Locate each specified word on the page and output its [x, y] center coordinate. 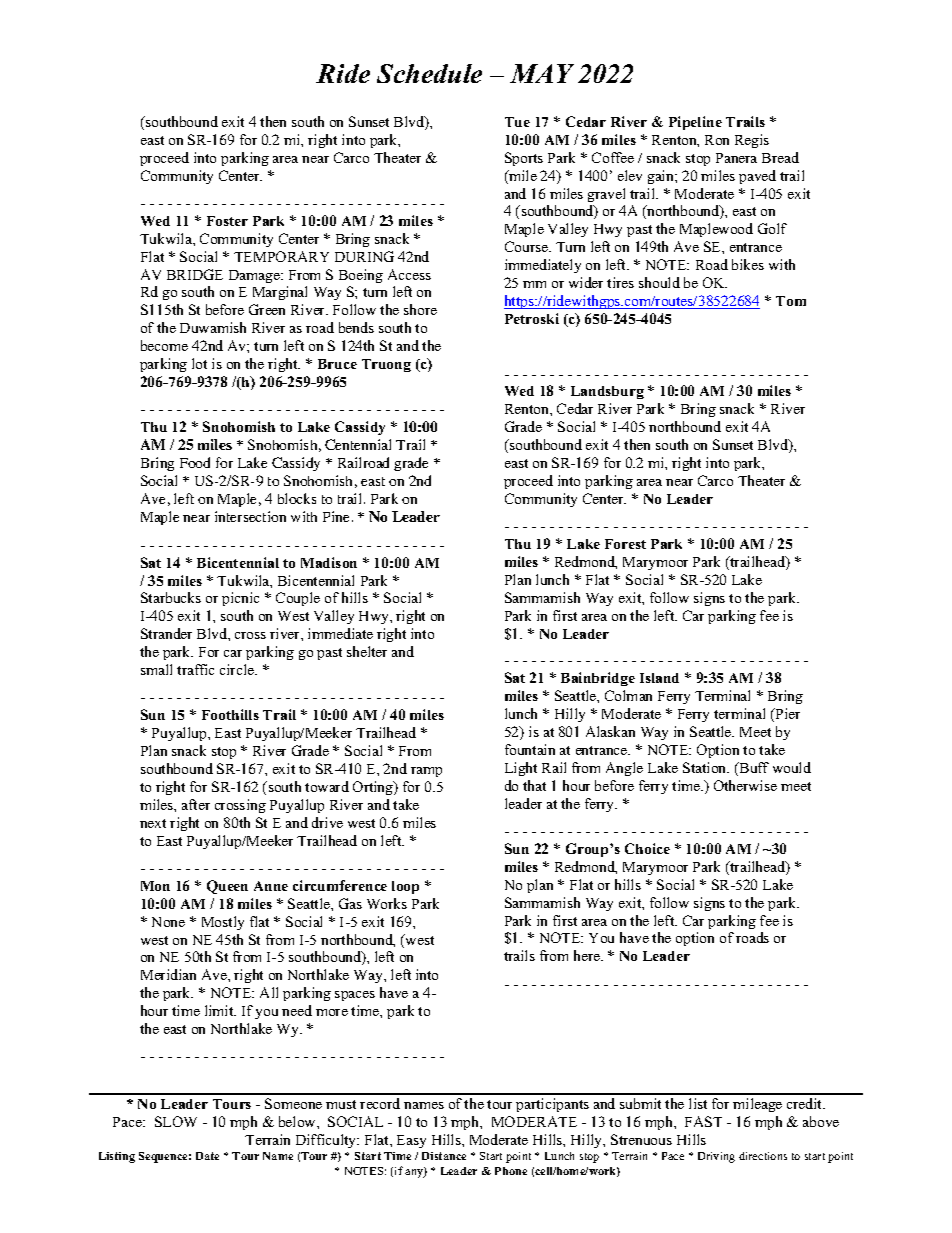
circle [238, 669]
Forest [625, 544]
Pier [786, 715]
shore [420, 309]
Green [267, 309]
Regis [752, 141]
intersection [250, 516]
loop [405, 887]
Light [521, 769]
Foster [227, 221]
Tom [791, 301]
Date [207, 1156]
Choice [647, 848]
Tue [517, 122]
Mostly [223, 923]
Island [659, 678]
